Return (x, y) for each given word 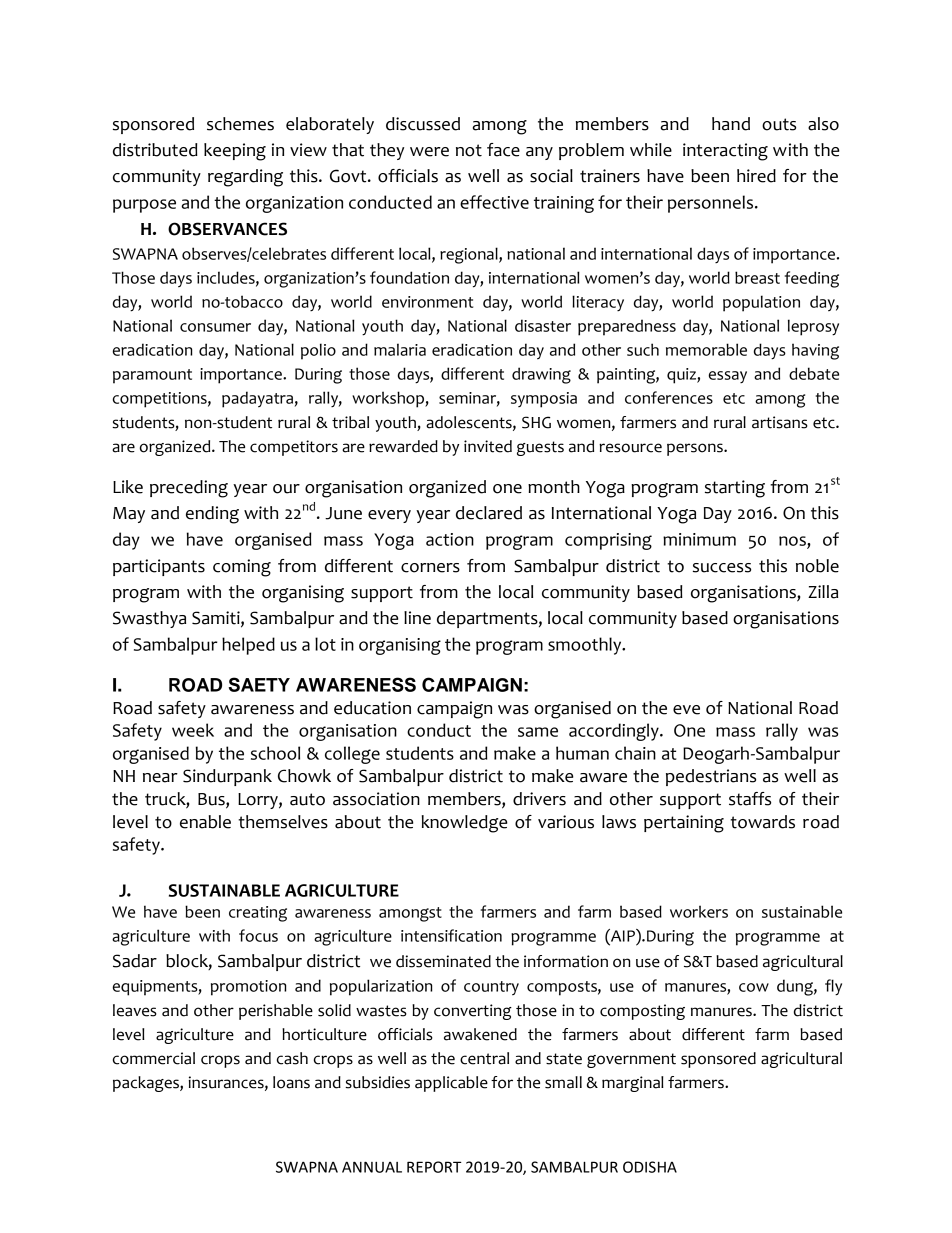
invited (488, 446)
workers (699, 911)
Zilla (823, 592)
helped (248, 646)
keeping (235, 152)
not (469, 150)
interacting (725, 152)
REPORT (434, 1167)
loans (291, 1082)
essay (728, 377)
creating (258, 914)
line (417, 618)
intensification (451, 935)
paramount (152, 376)
